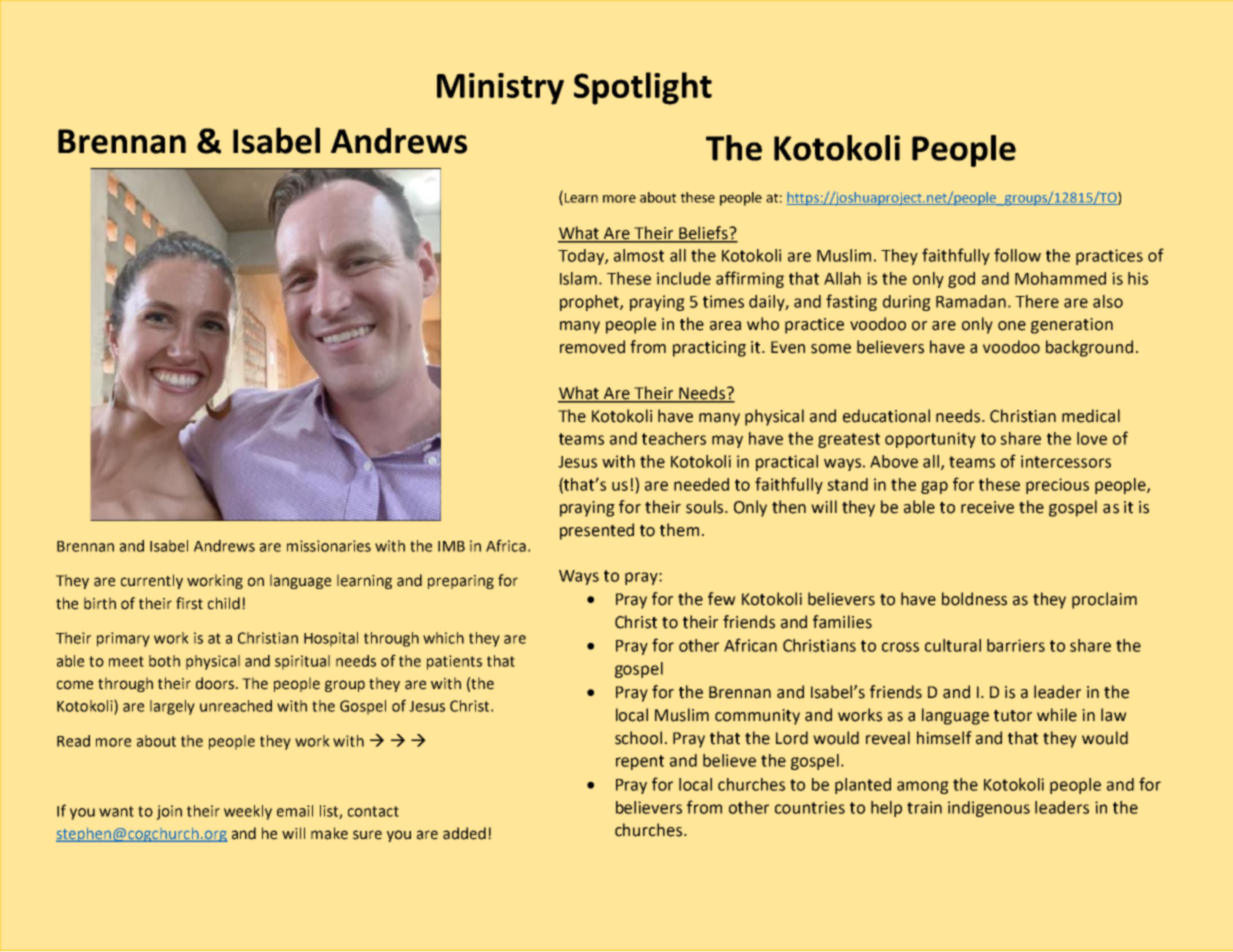 The width and height of the document is (1233, 952). I want to click on join, so click(169, 812).
